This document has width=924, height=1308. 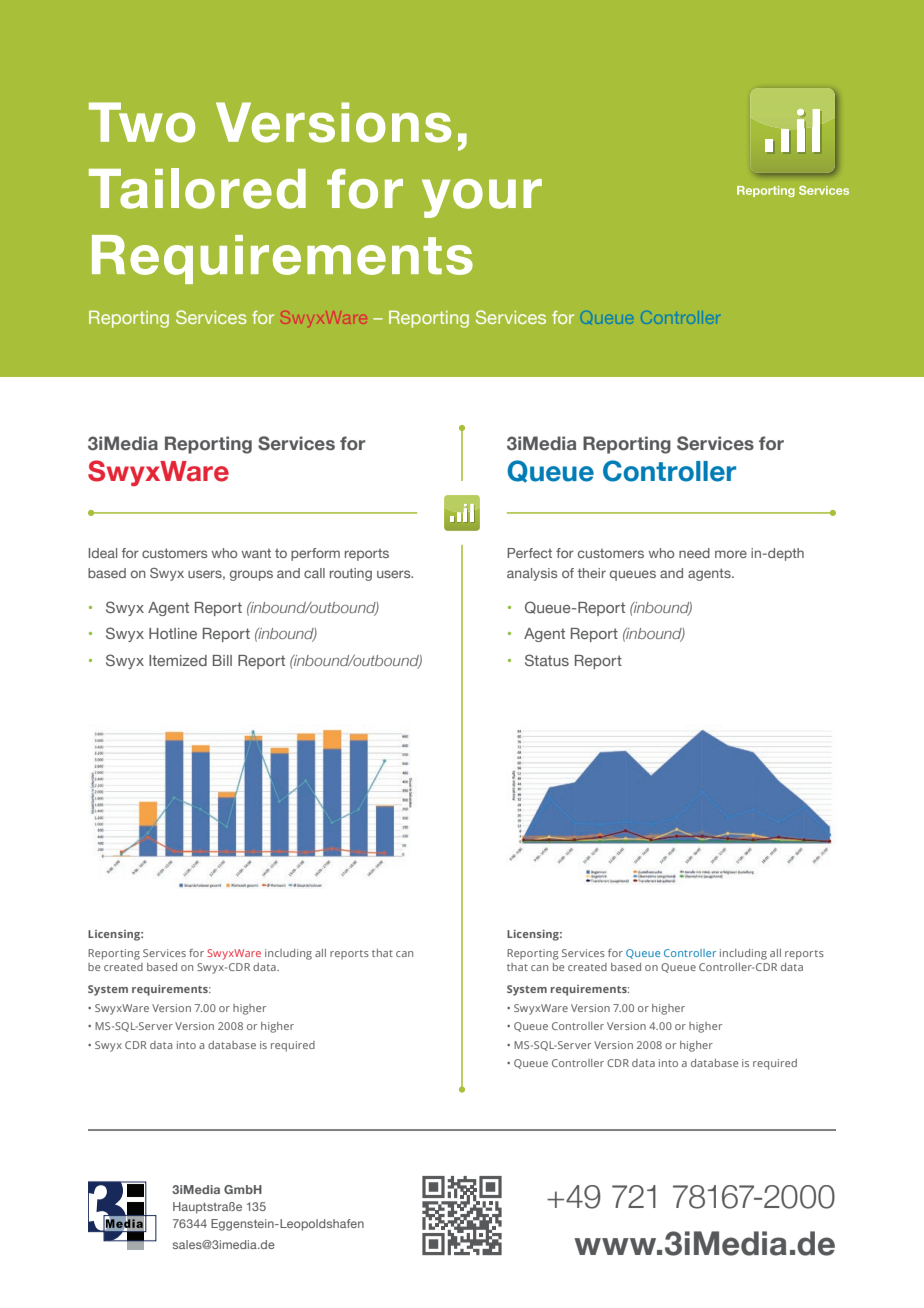 I want to click on Status, so click(x=547, y=660).
